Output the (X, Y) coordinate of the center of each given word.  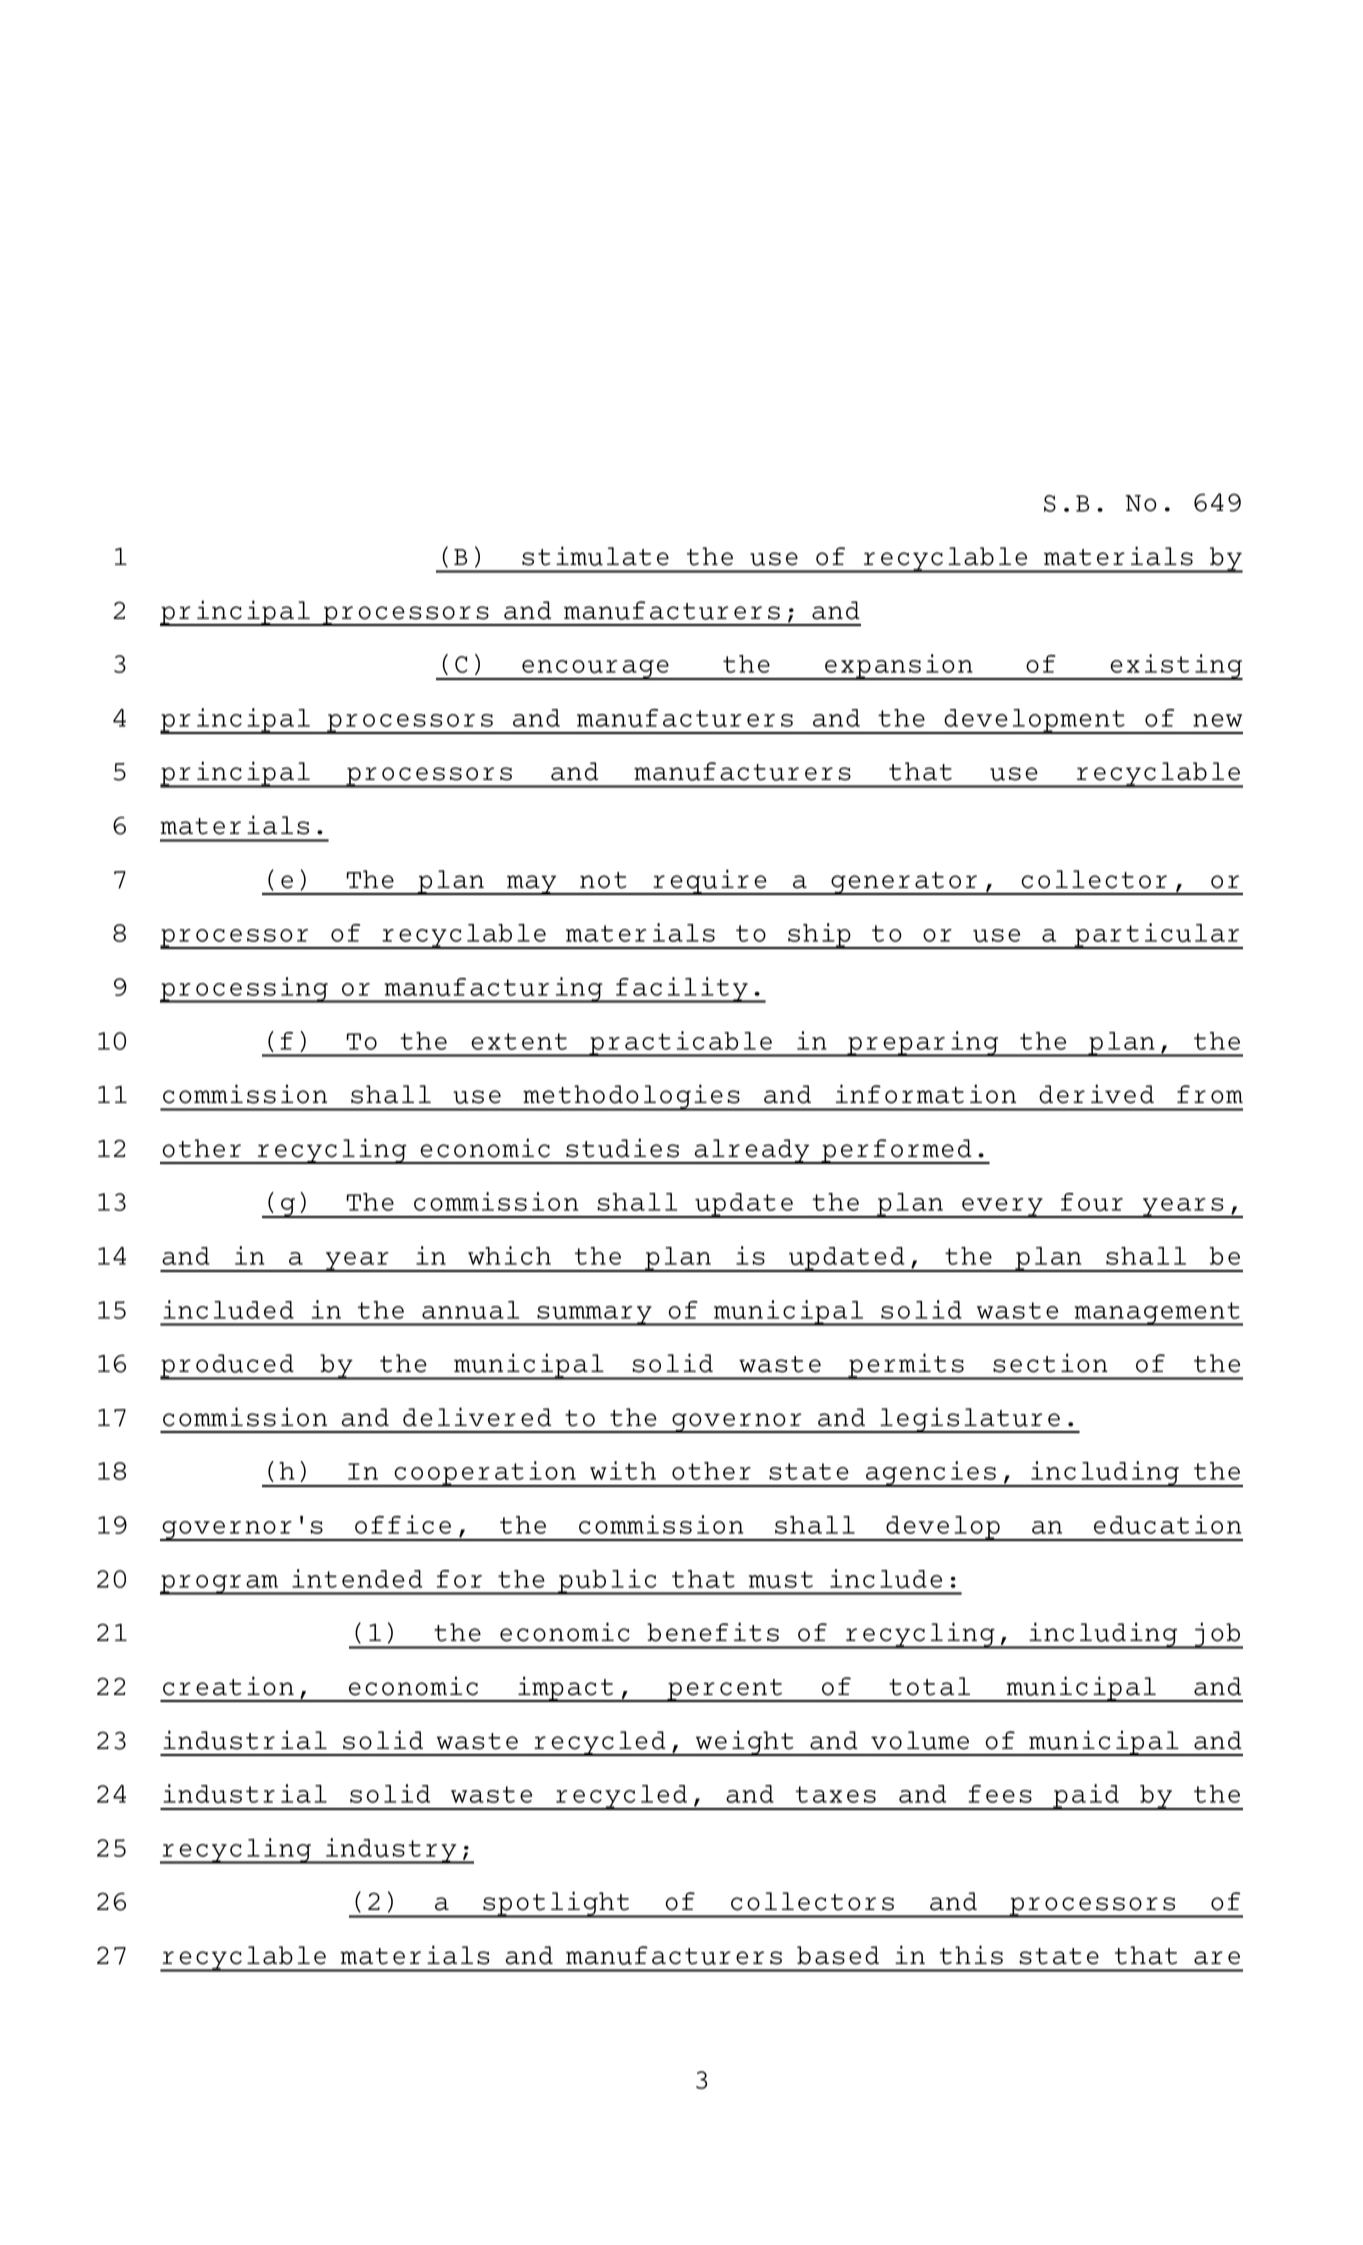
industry (391, 1851)
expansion (899, 667)
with (623, 1470)
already (752, 1151)
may (532, 885)
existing (1175, 667)
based (838, 1955)
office (403, 1524)
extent (519, 1041)
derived (1096, 1094)
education (1168, 1525)
